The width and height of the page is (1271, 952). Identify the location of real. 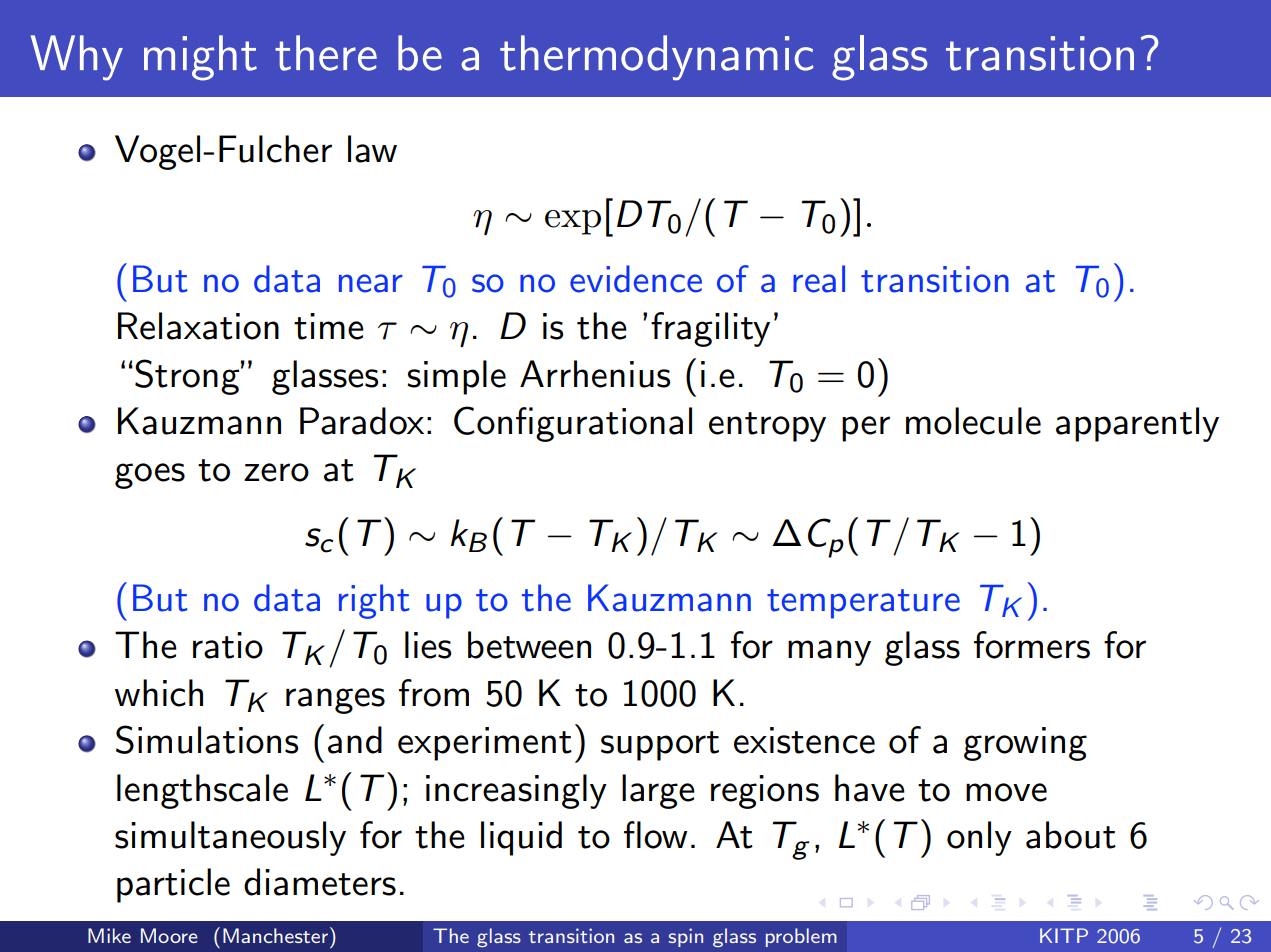
(819, 279).
